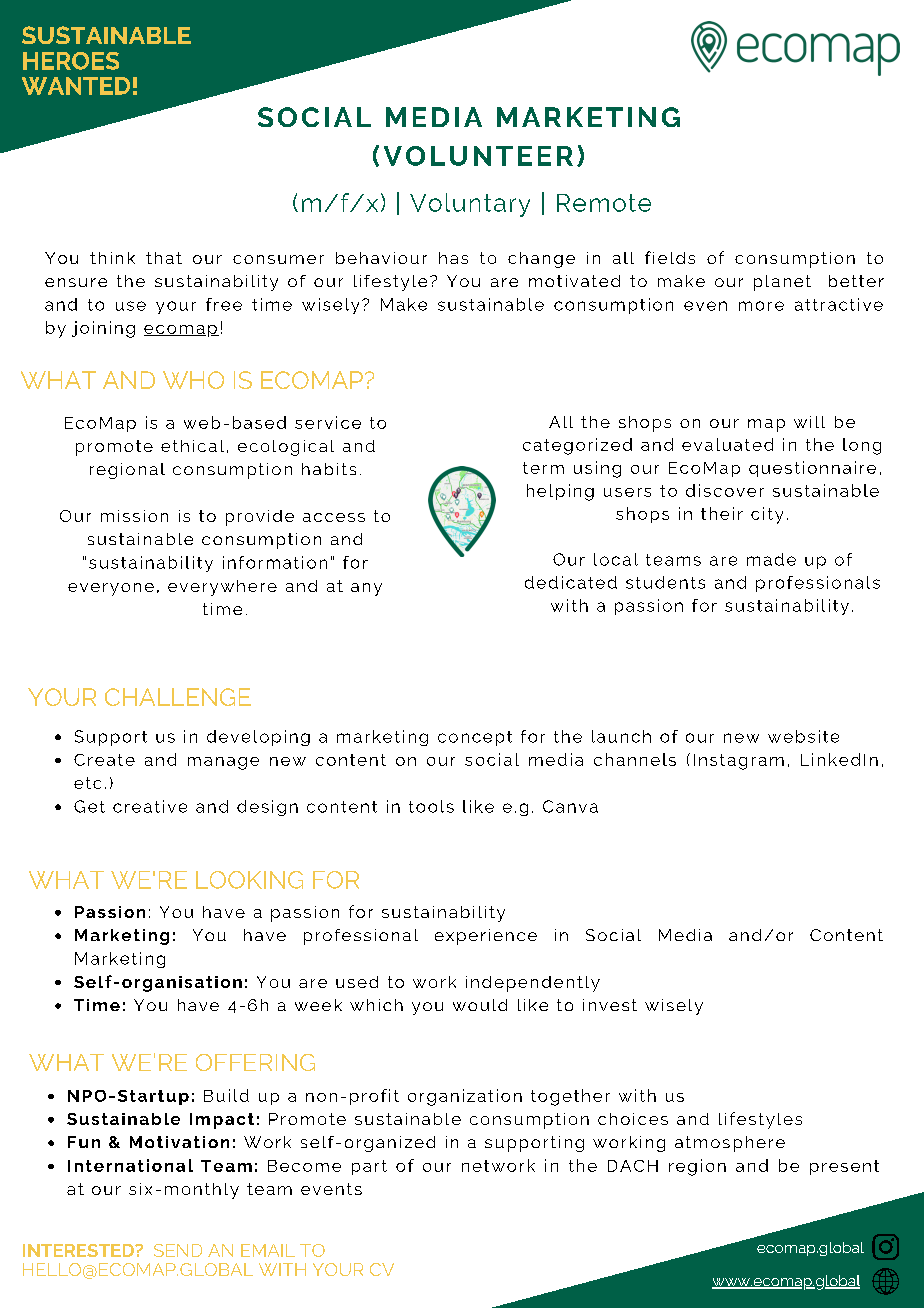 The image size is (924, 1308). I want to click on experience, so click(486, 937).
